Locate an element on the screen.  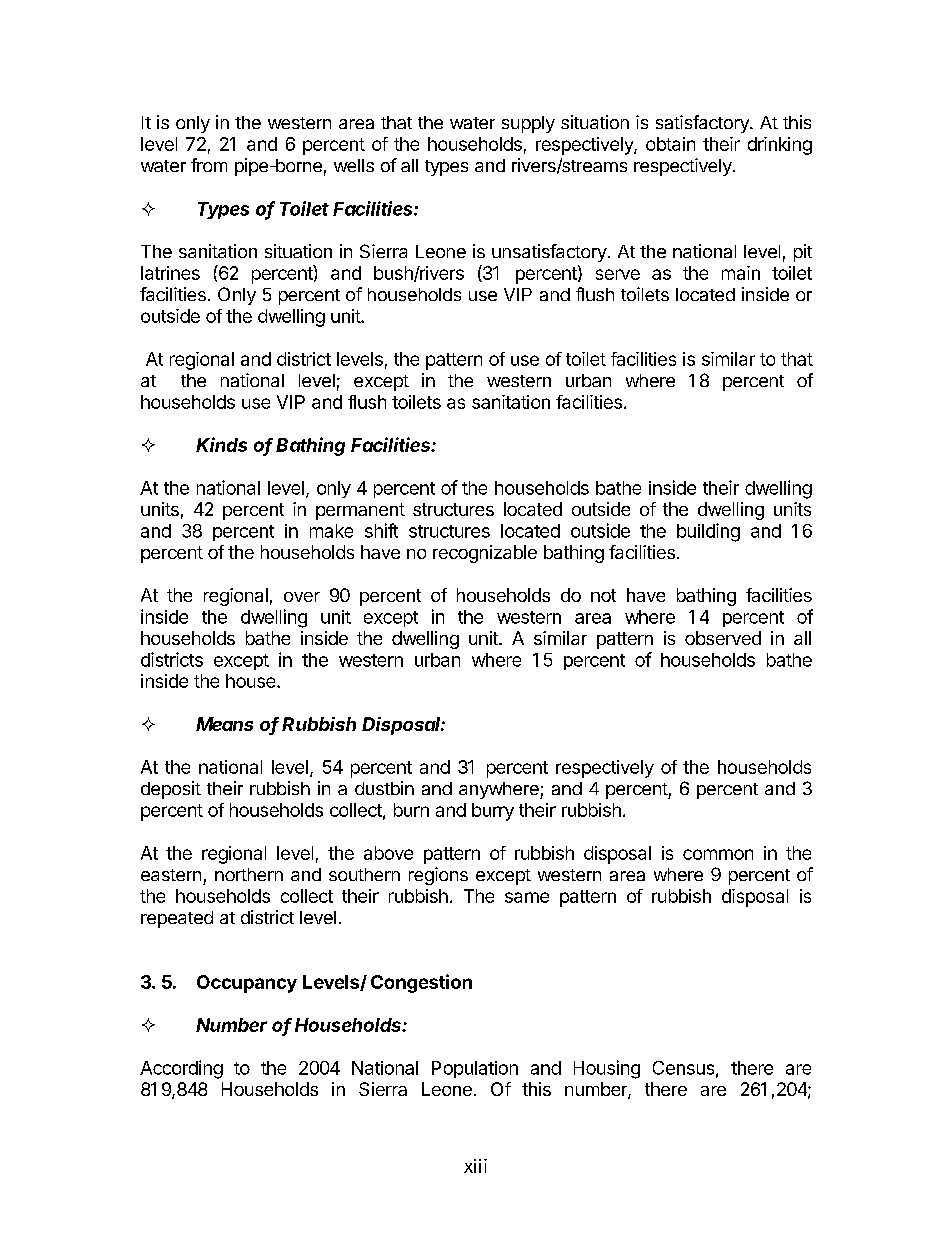
drinking is located at coordinates (780, 146).
